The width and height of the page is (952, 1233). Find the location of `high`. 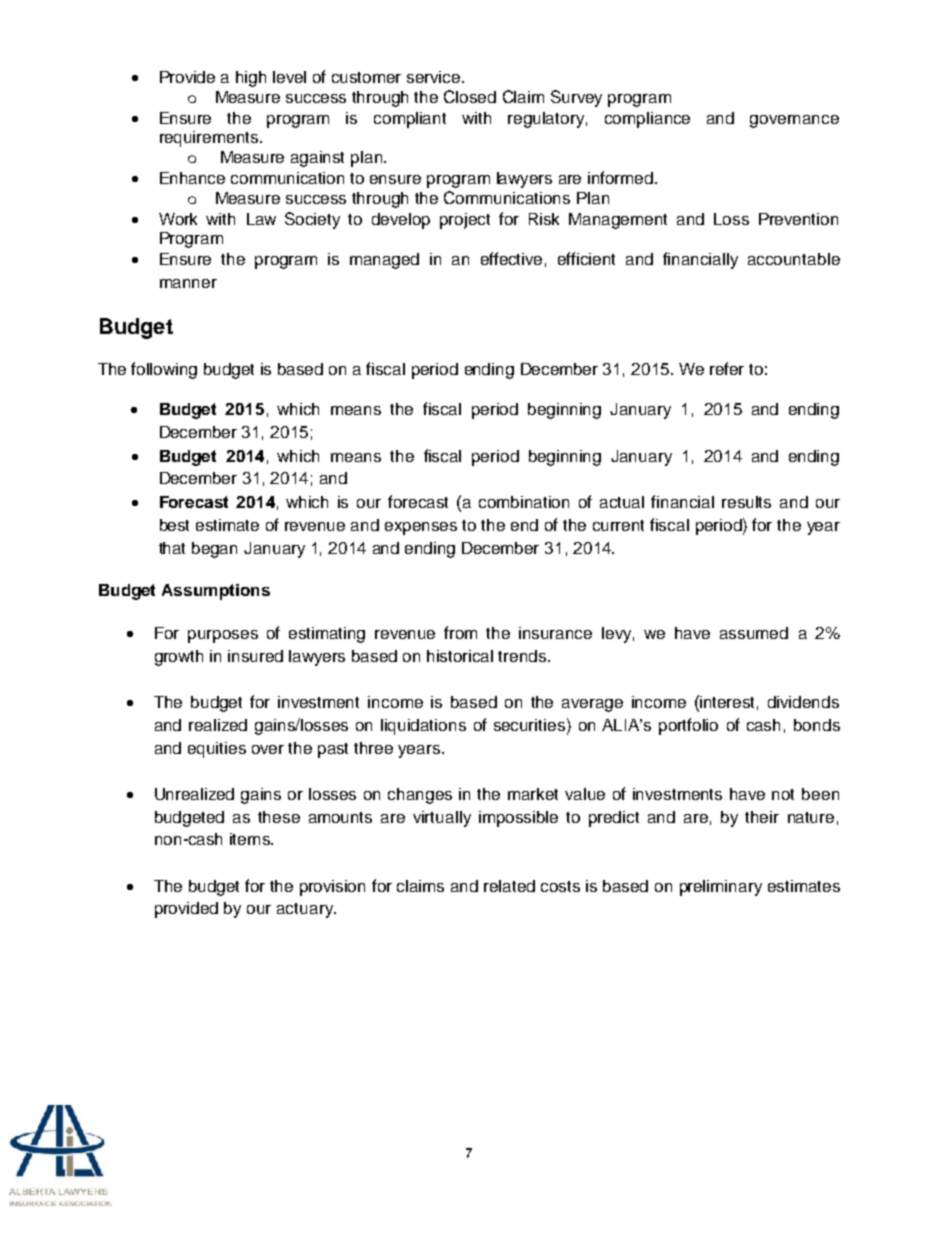

high is located at coordinates (251, 79).
